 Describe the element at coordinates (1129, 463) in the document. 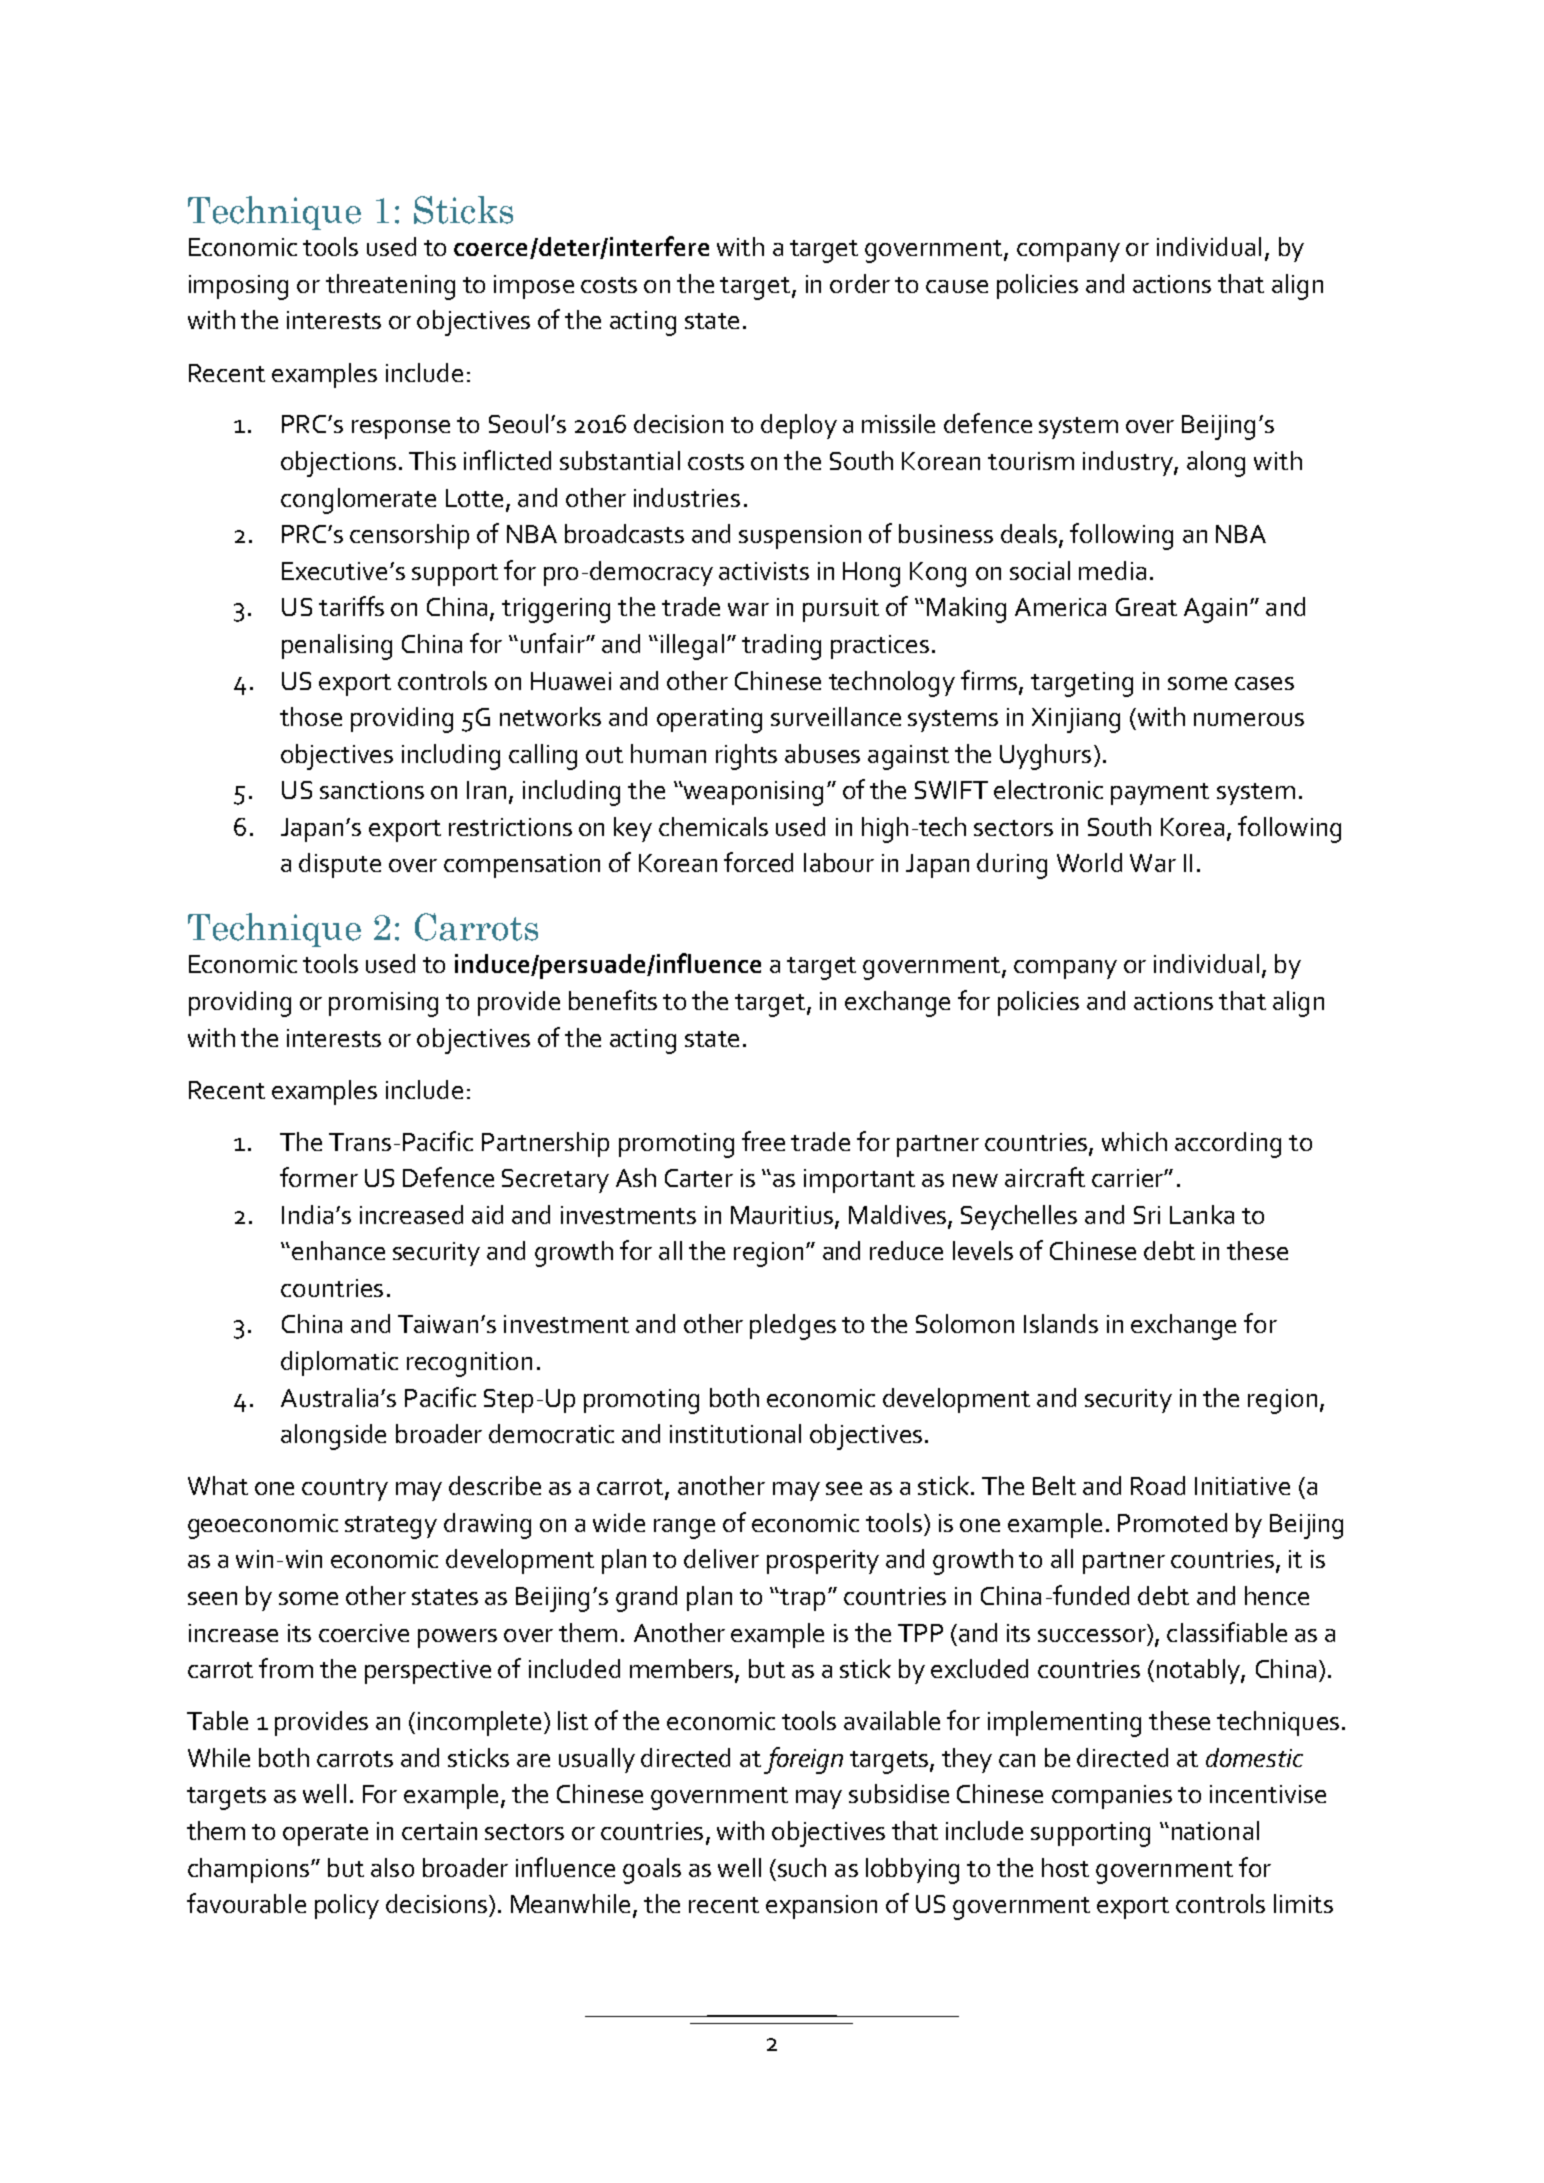

I see `industry` at that location.
